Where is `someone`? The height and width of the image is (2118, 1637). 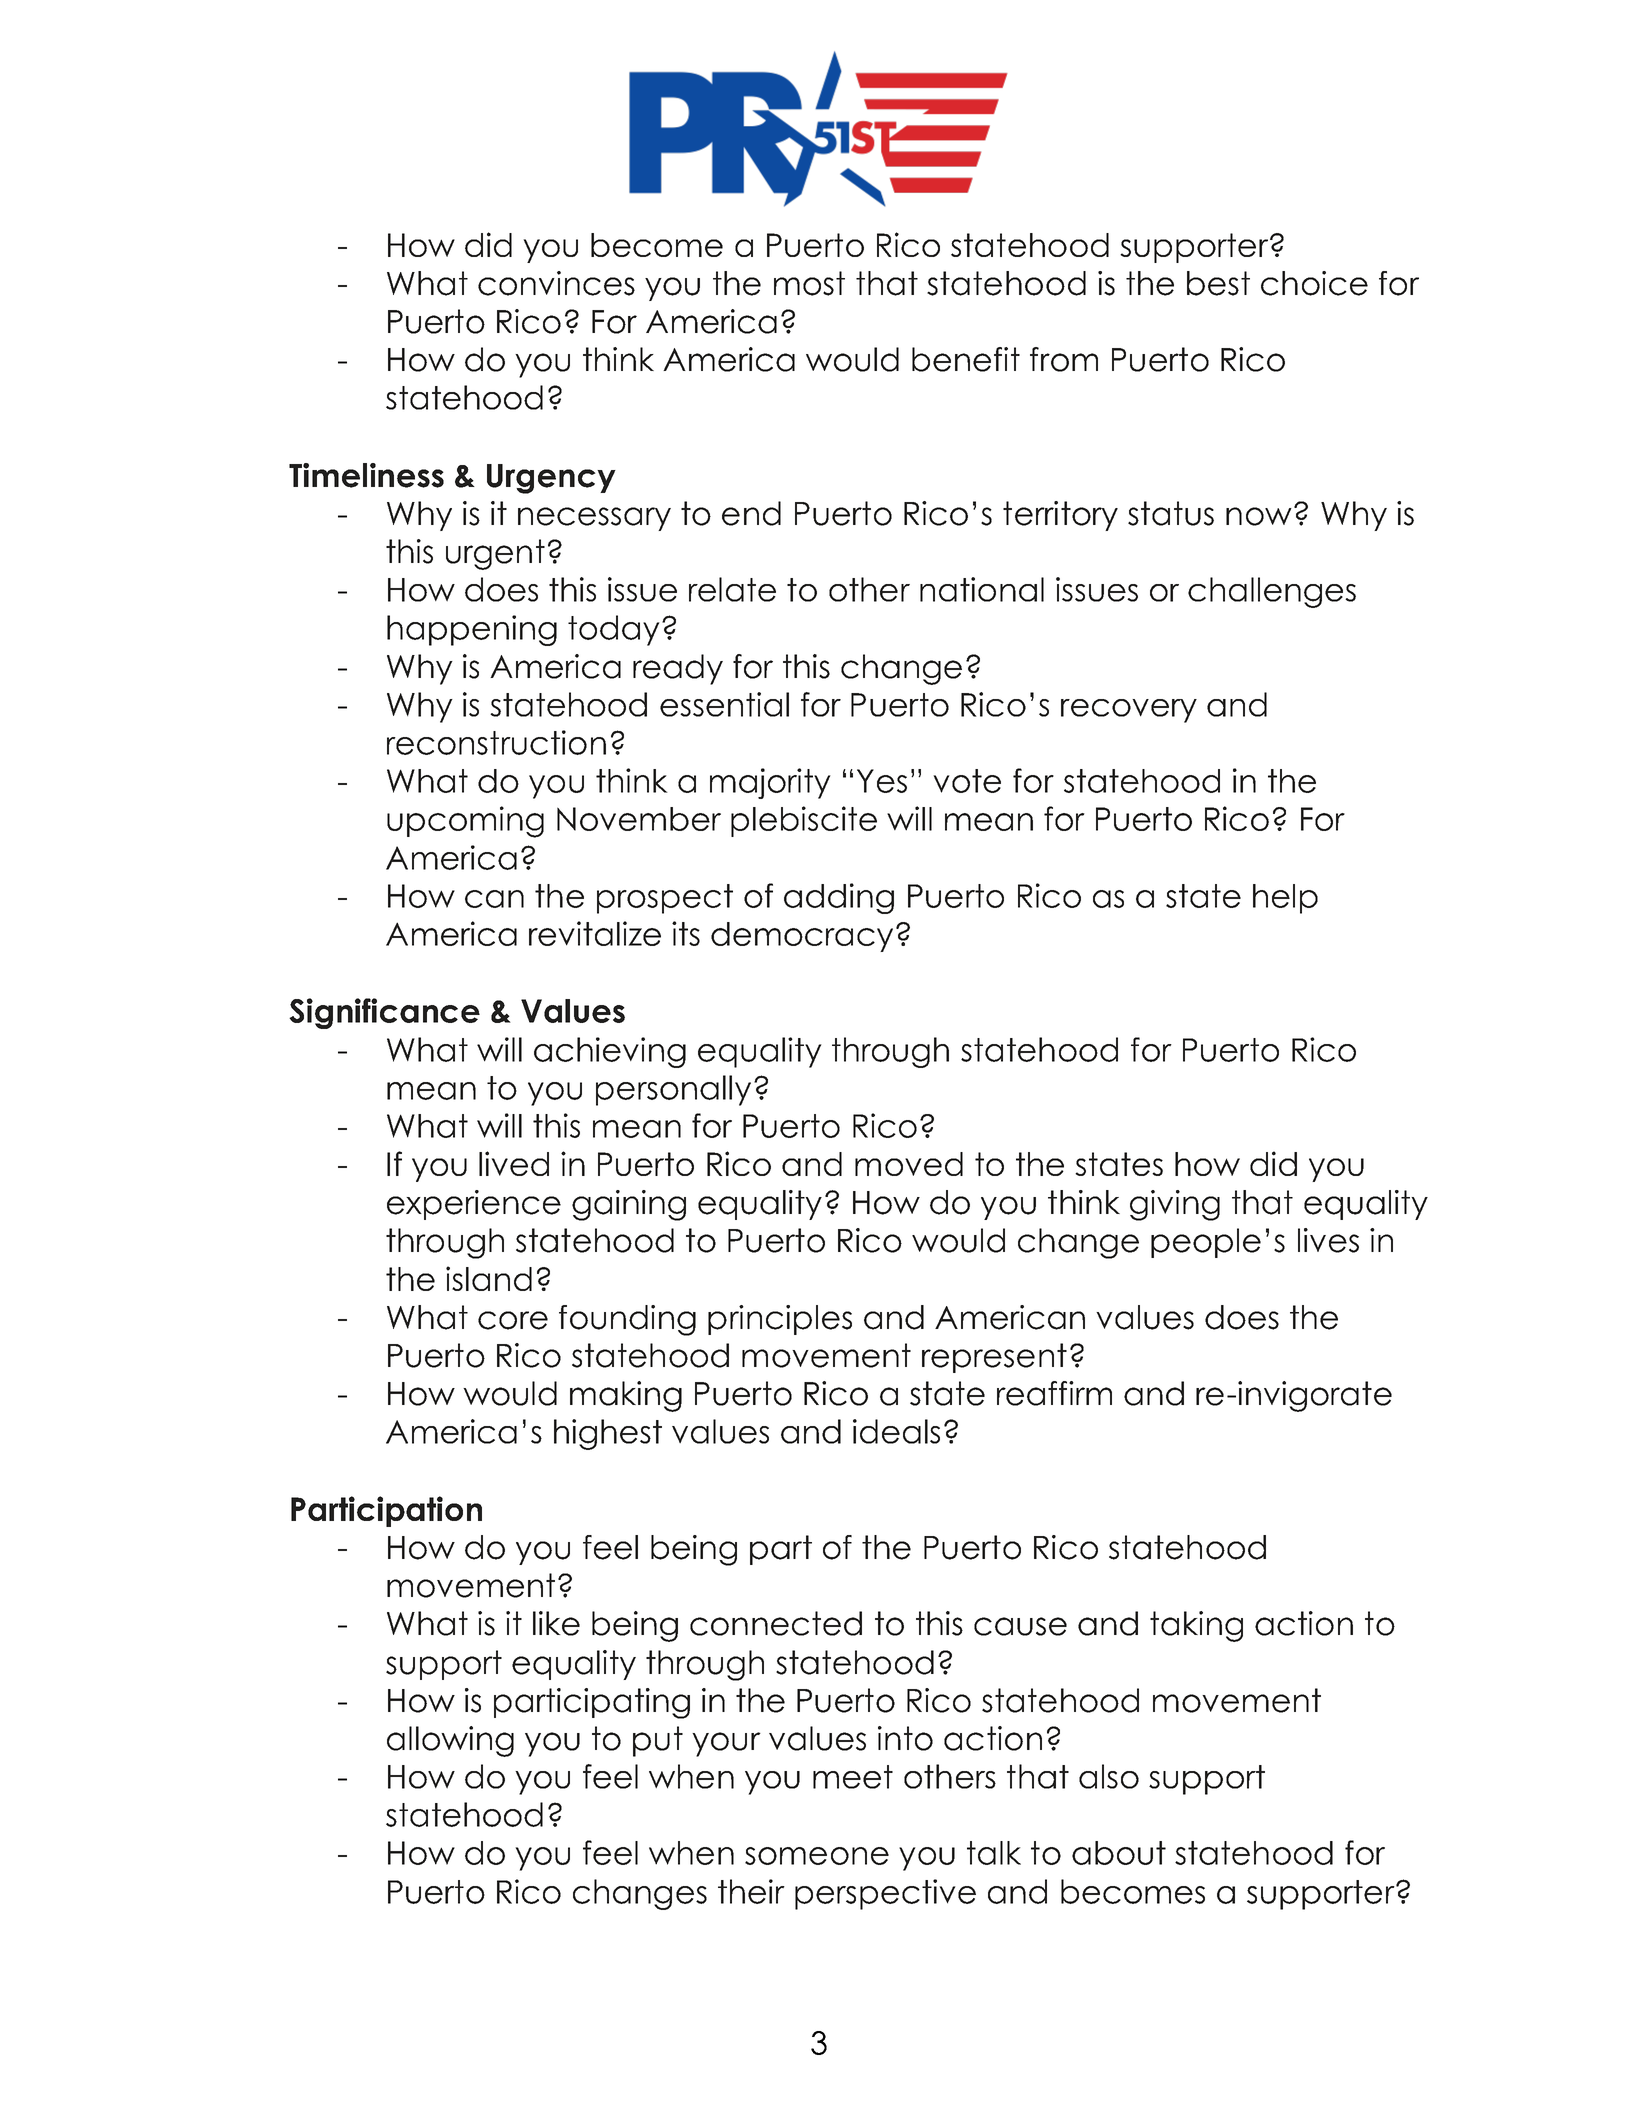 someone is located at coordinates (817, 1856).
